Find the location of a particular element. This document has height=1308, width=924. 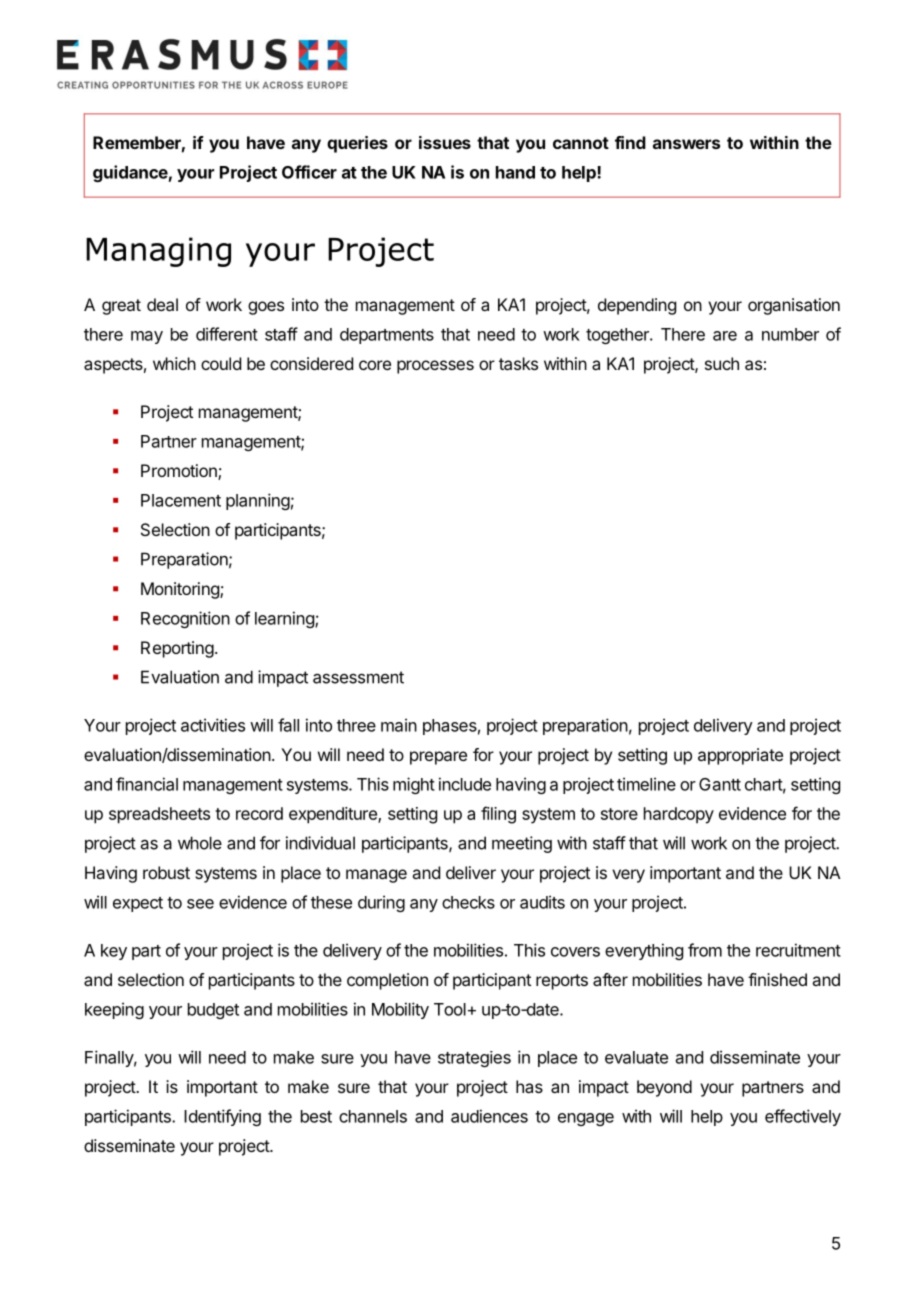

strategies is located at coordinates (474, 1059).
